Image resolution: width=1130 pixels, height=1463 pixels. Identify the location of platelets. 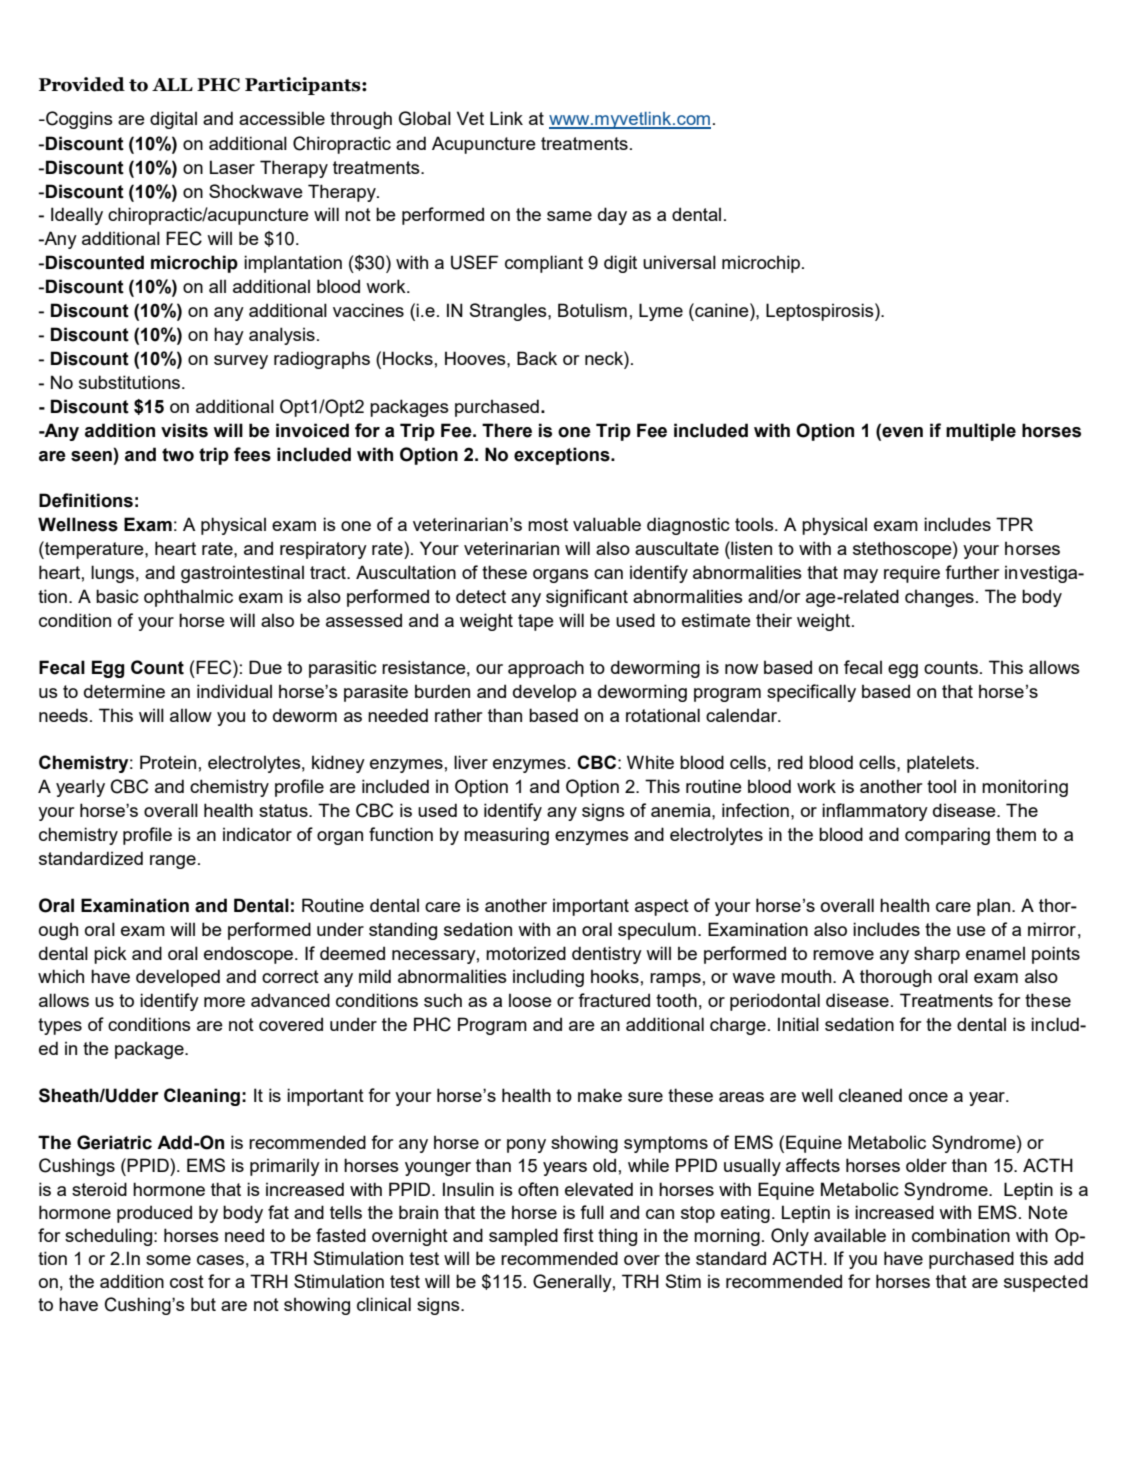
(942, 764).
